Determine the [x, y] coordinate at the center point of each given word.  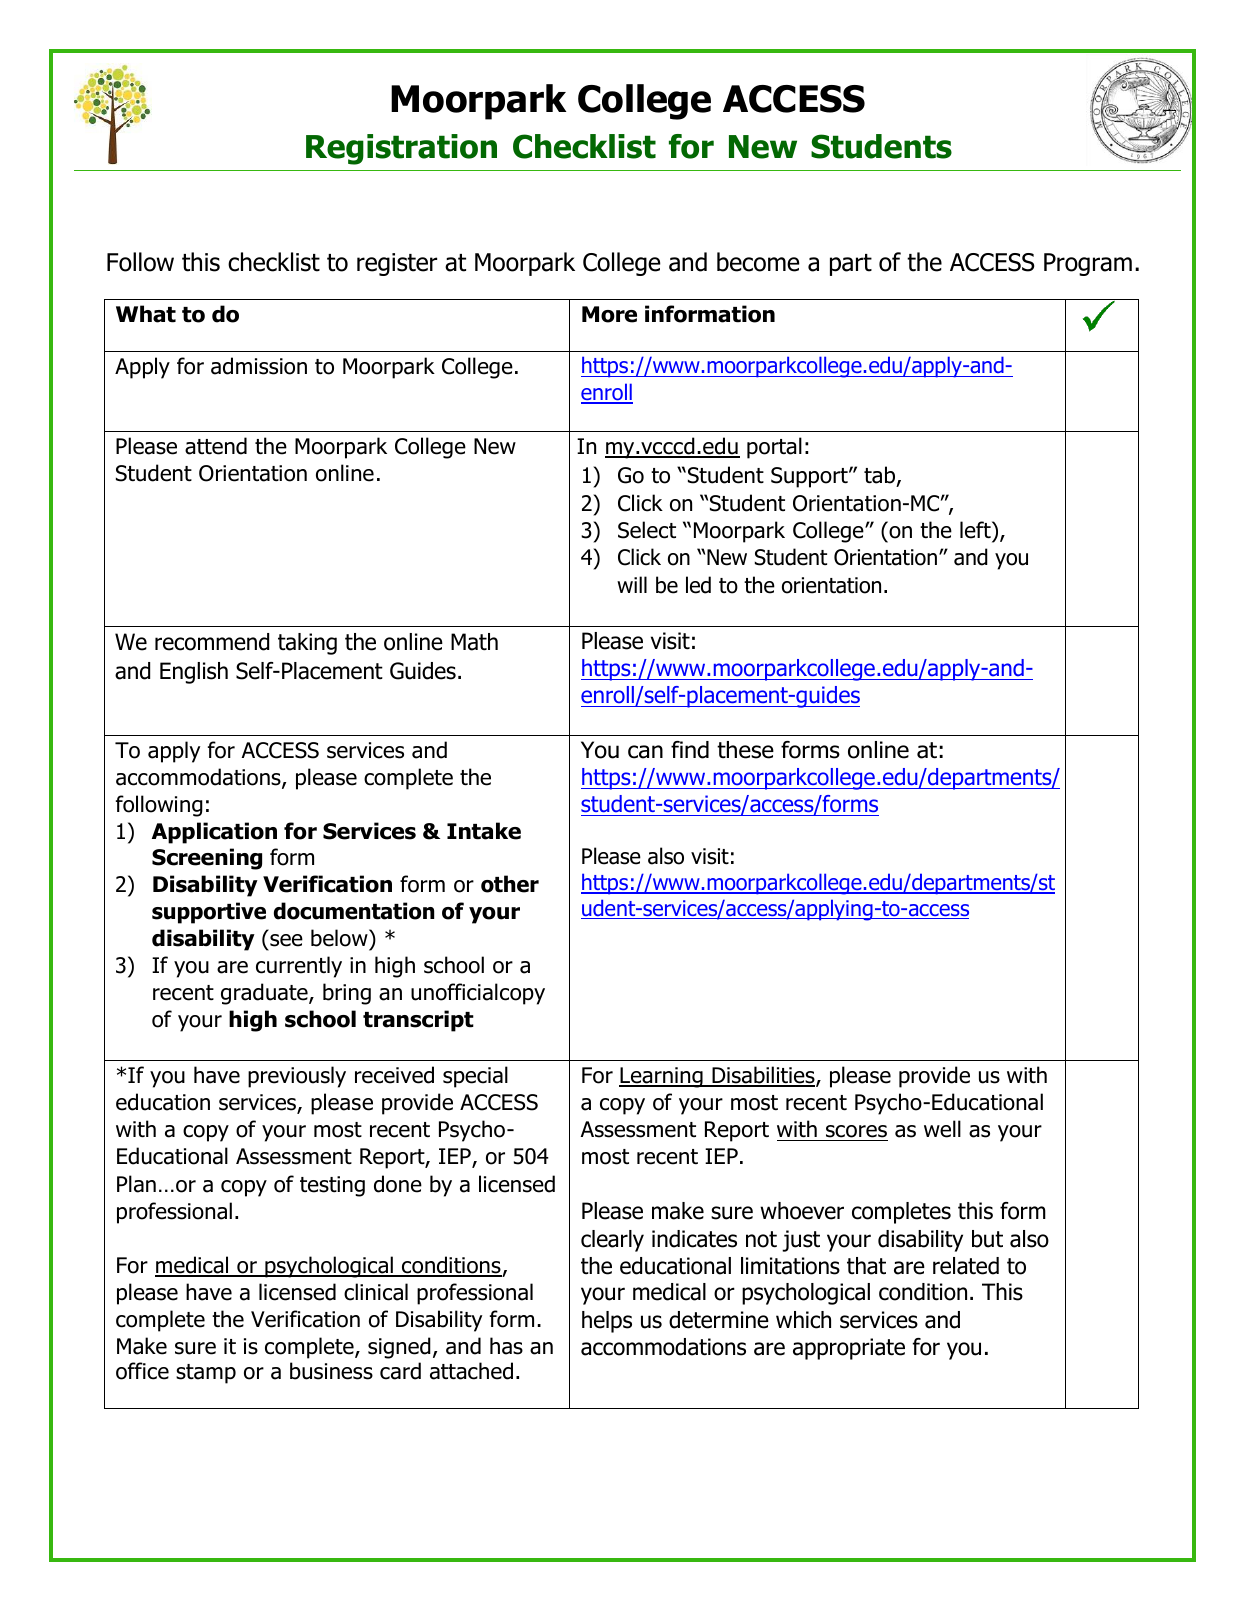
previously [297, 1077]
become [758, 262]
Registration [401, 149]
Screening [207, 859]
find [690, 750]
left [976, 530]
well [942, 1129]
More [609, 314]
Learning [662, 1077]
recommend [212, 642]
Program [1088, 264]
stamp [206, 1374]
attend [216, 446]
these [745, 750]
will [632, 584]
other [510, 884]
